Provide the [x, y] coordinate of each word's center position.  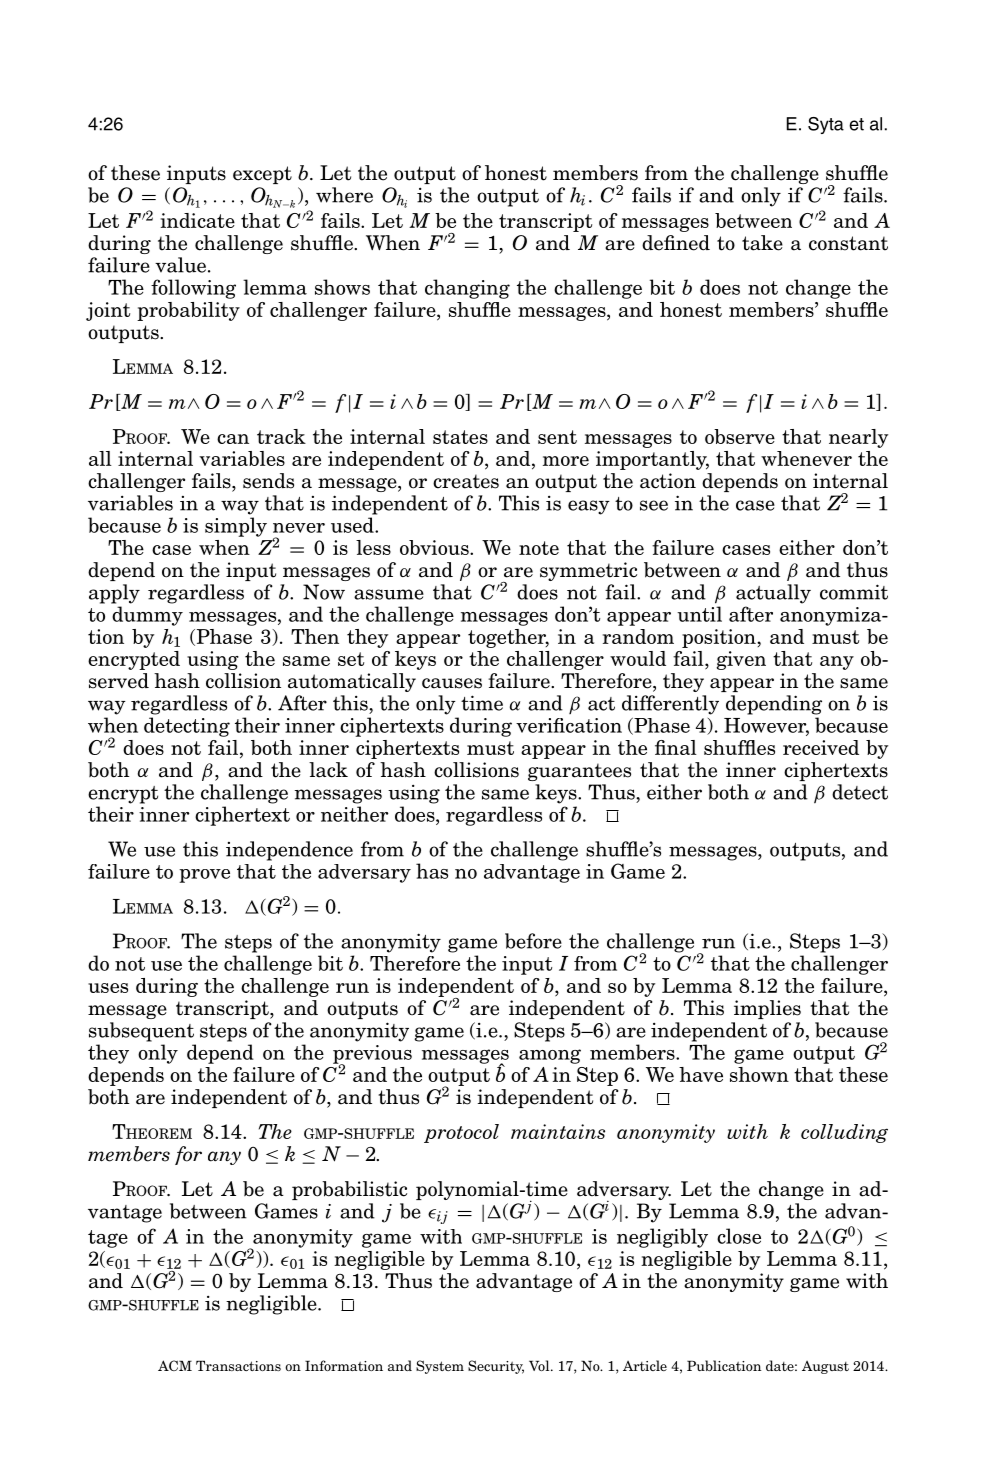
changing [467, 289]
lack [328, 770]
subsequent [141, 1032]
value [180, 265]
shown [759, 1074]
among [550, 1056]
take [762, 243]
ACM [175, 1365]
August [825, 1367]
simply [236, 527]
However [766, 726]
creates [466, 481]
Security [496, 1367]
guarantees [579, 772]
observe [740, 436]
